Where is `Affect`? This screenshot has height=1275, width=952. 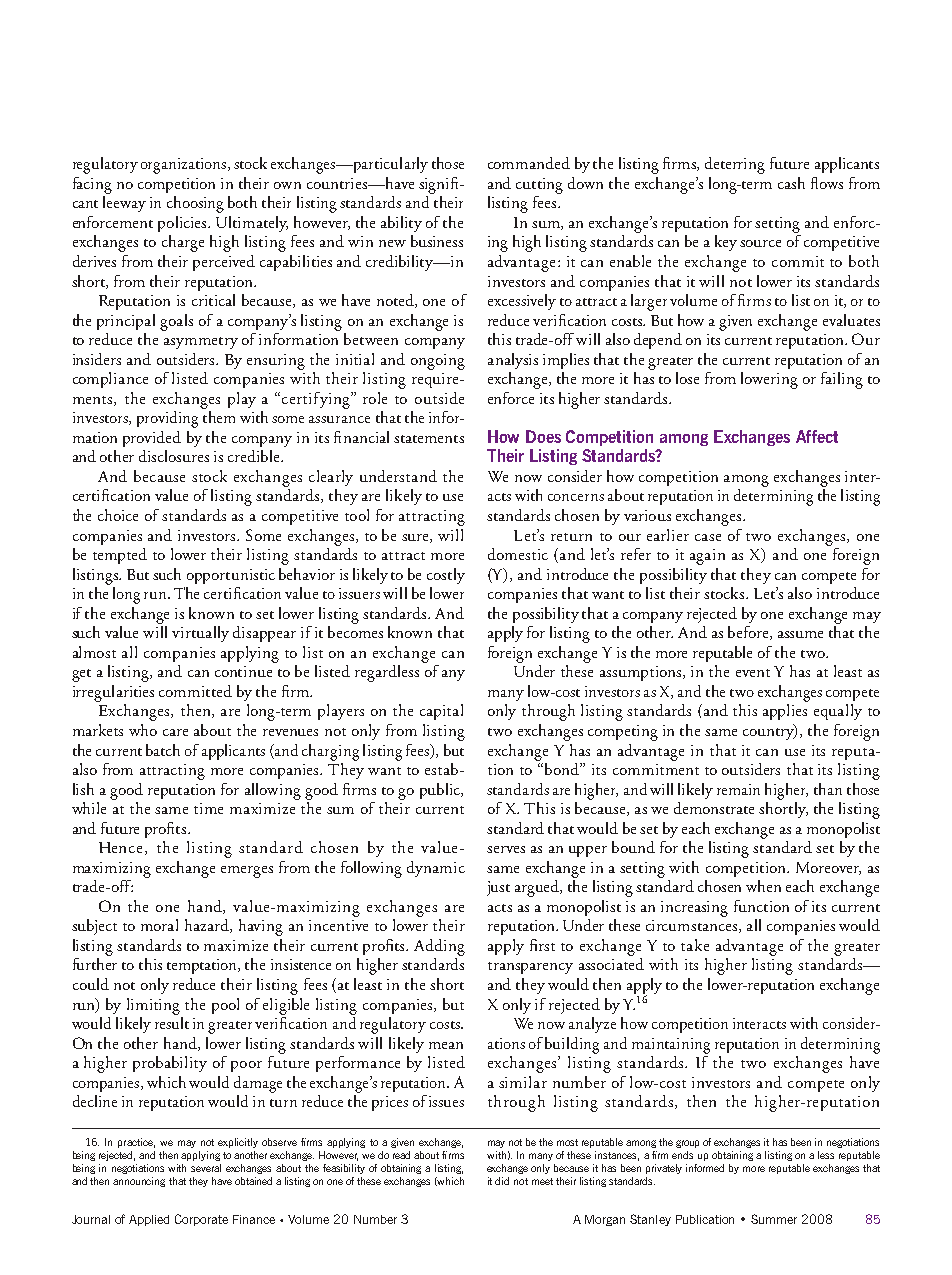
Affect is located at coordinates (817, 436).
